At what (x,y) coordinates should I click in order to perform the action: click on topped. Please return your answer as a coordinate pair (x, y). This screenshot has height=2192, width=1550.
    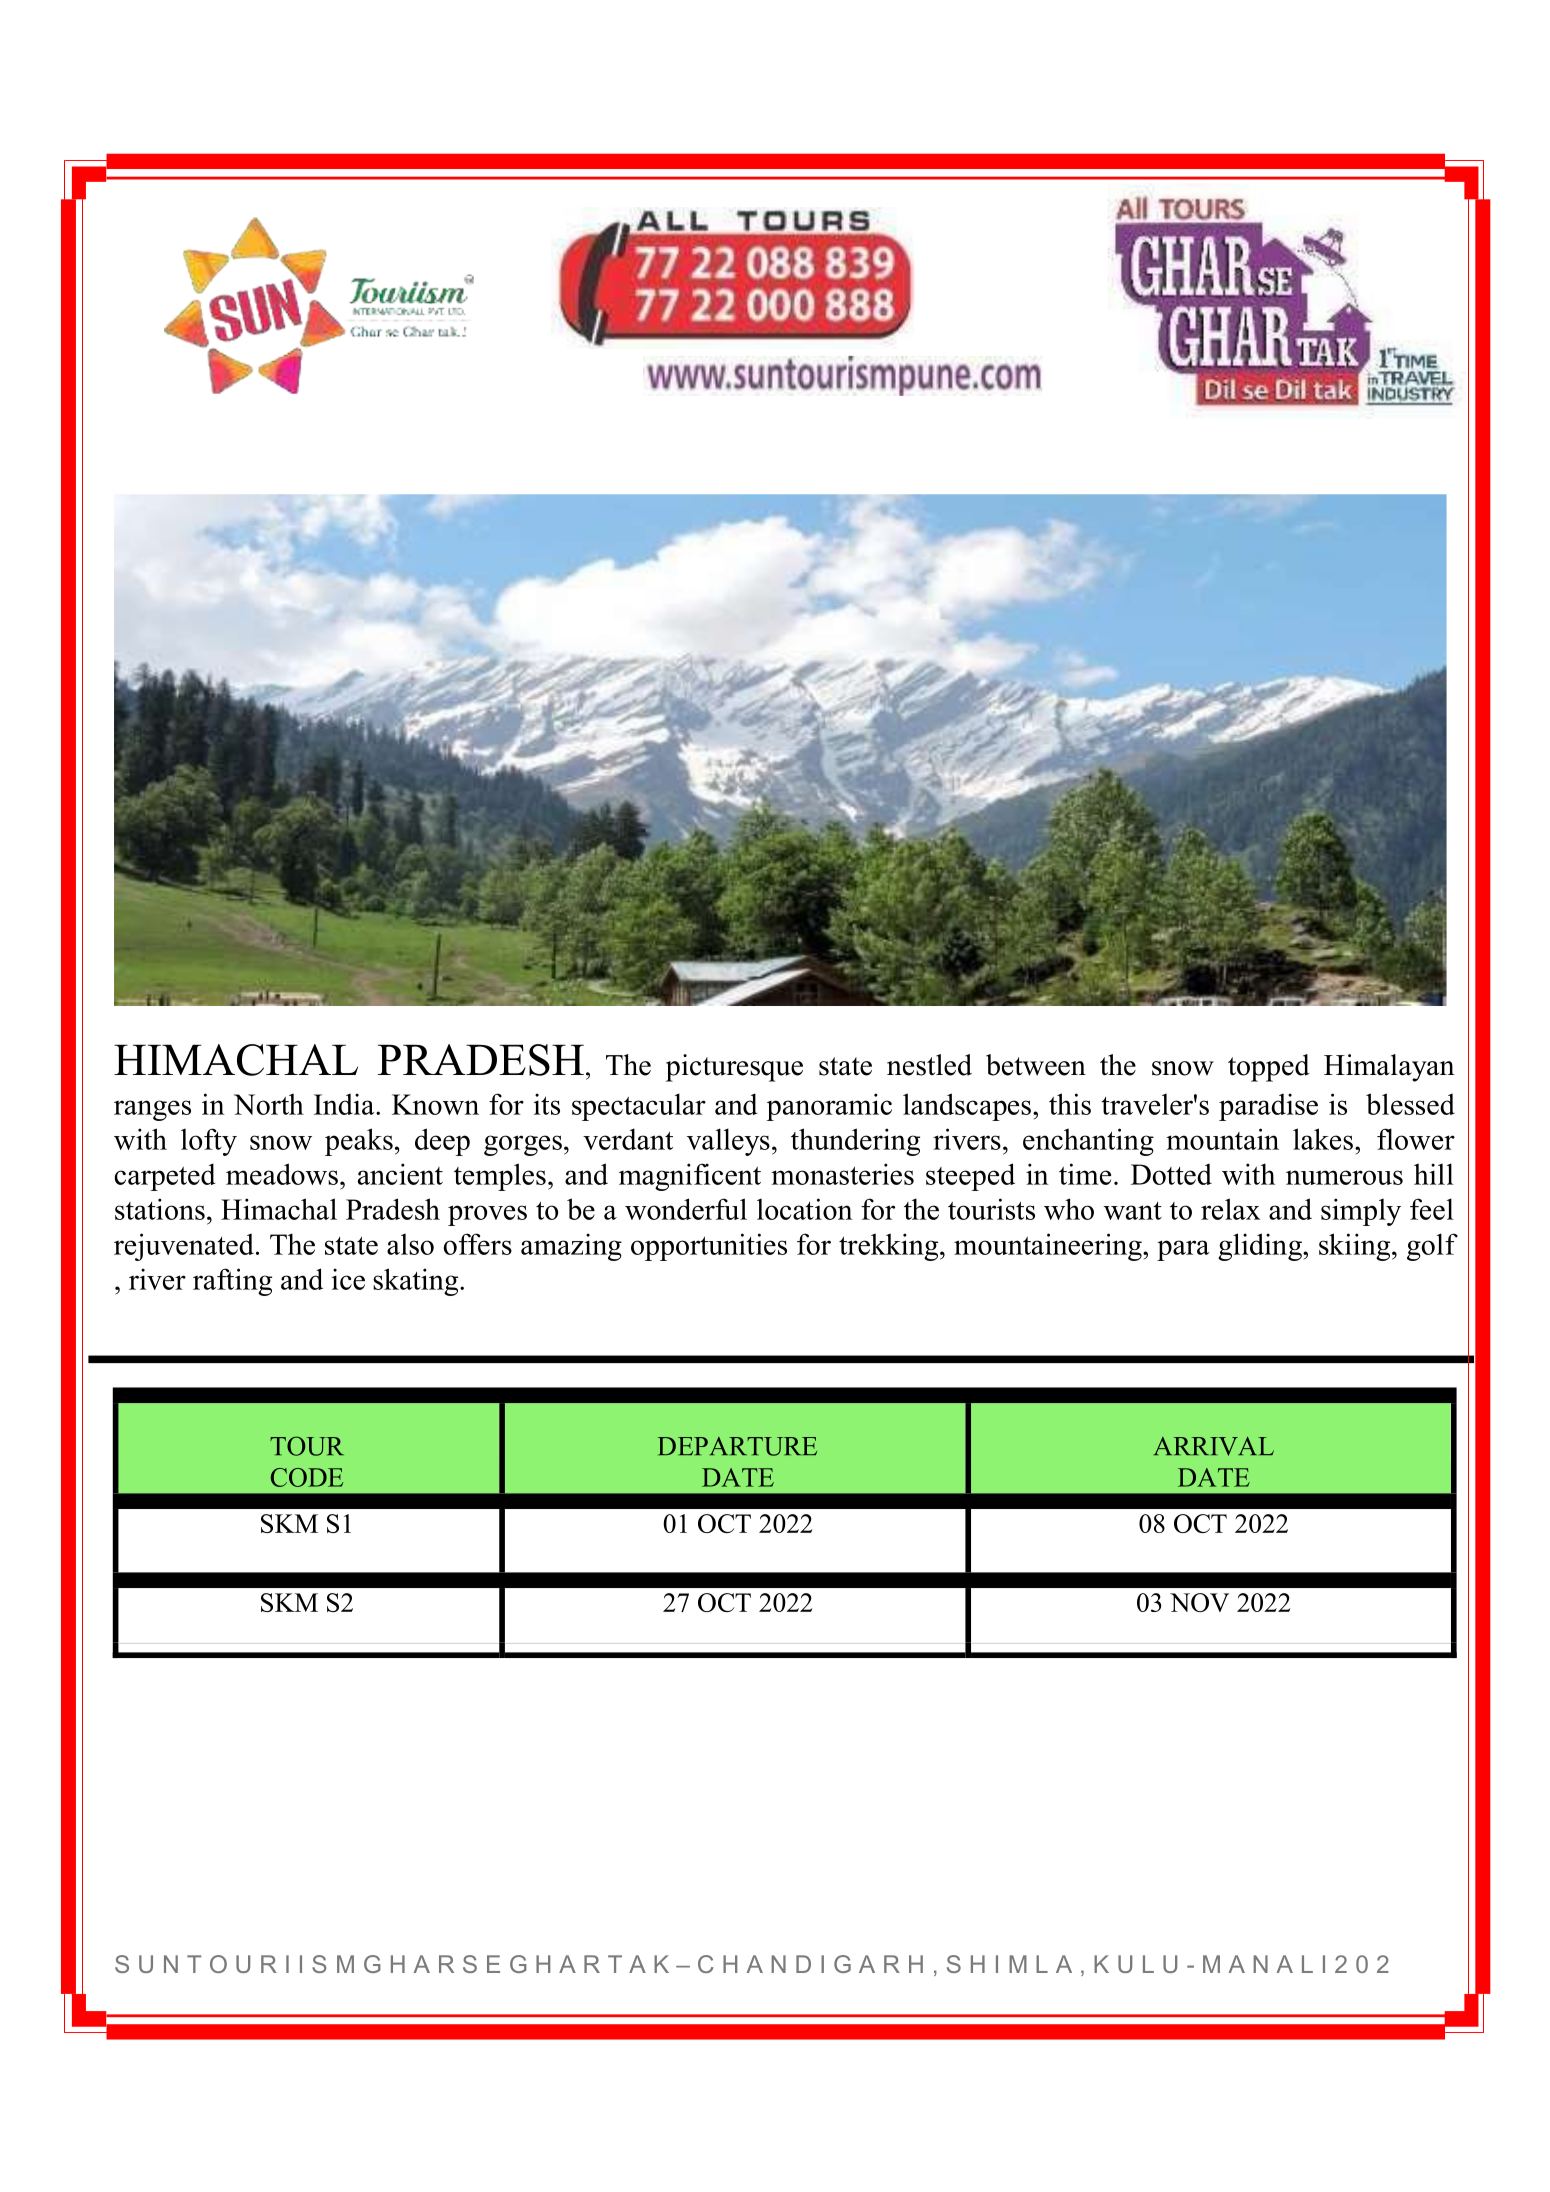
    Looking at the image, I should click on (1269, 1068).
